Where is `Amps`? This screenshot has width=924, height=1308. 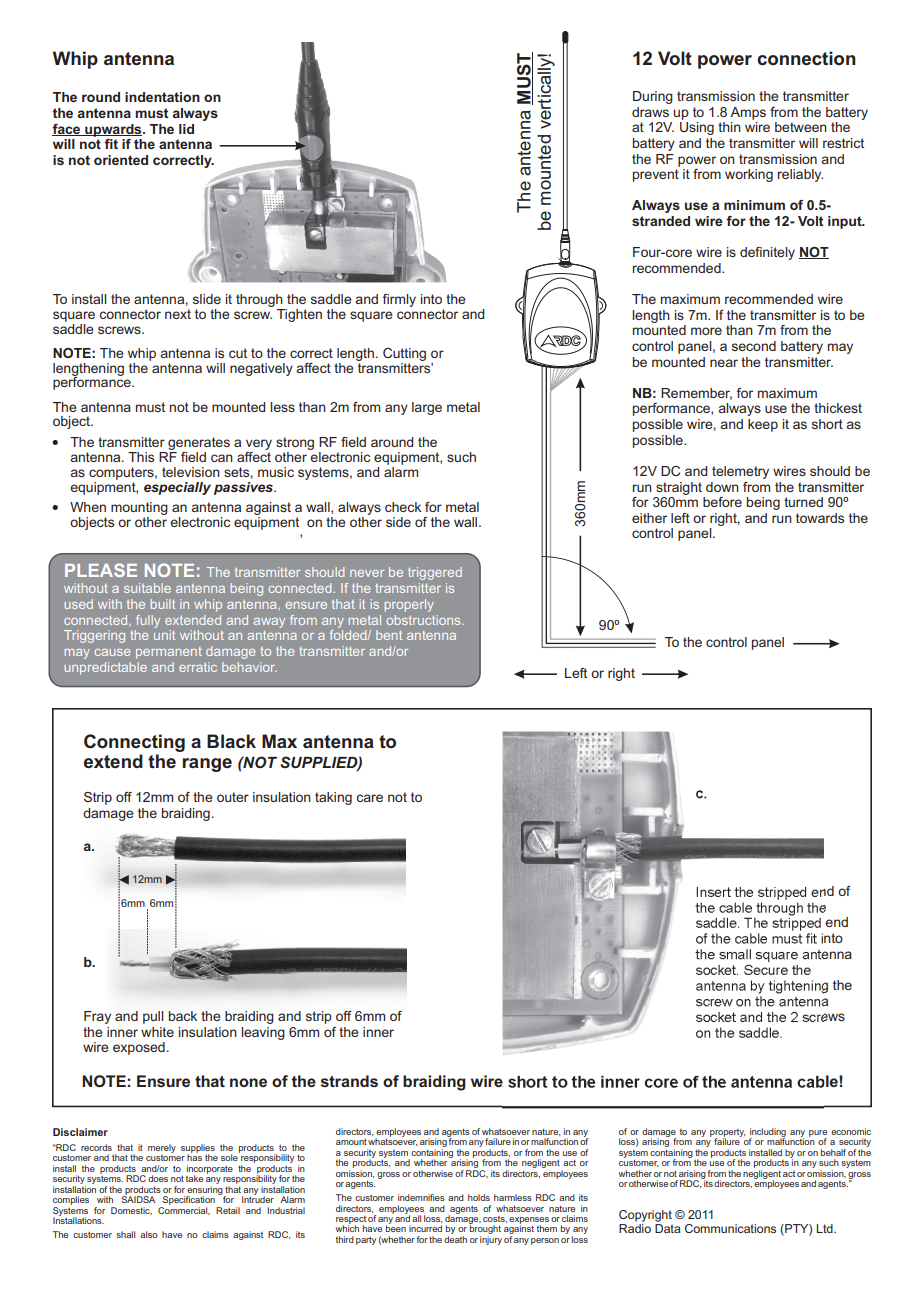 Amps is located at coordinates (748, 113).
